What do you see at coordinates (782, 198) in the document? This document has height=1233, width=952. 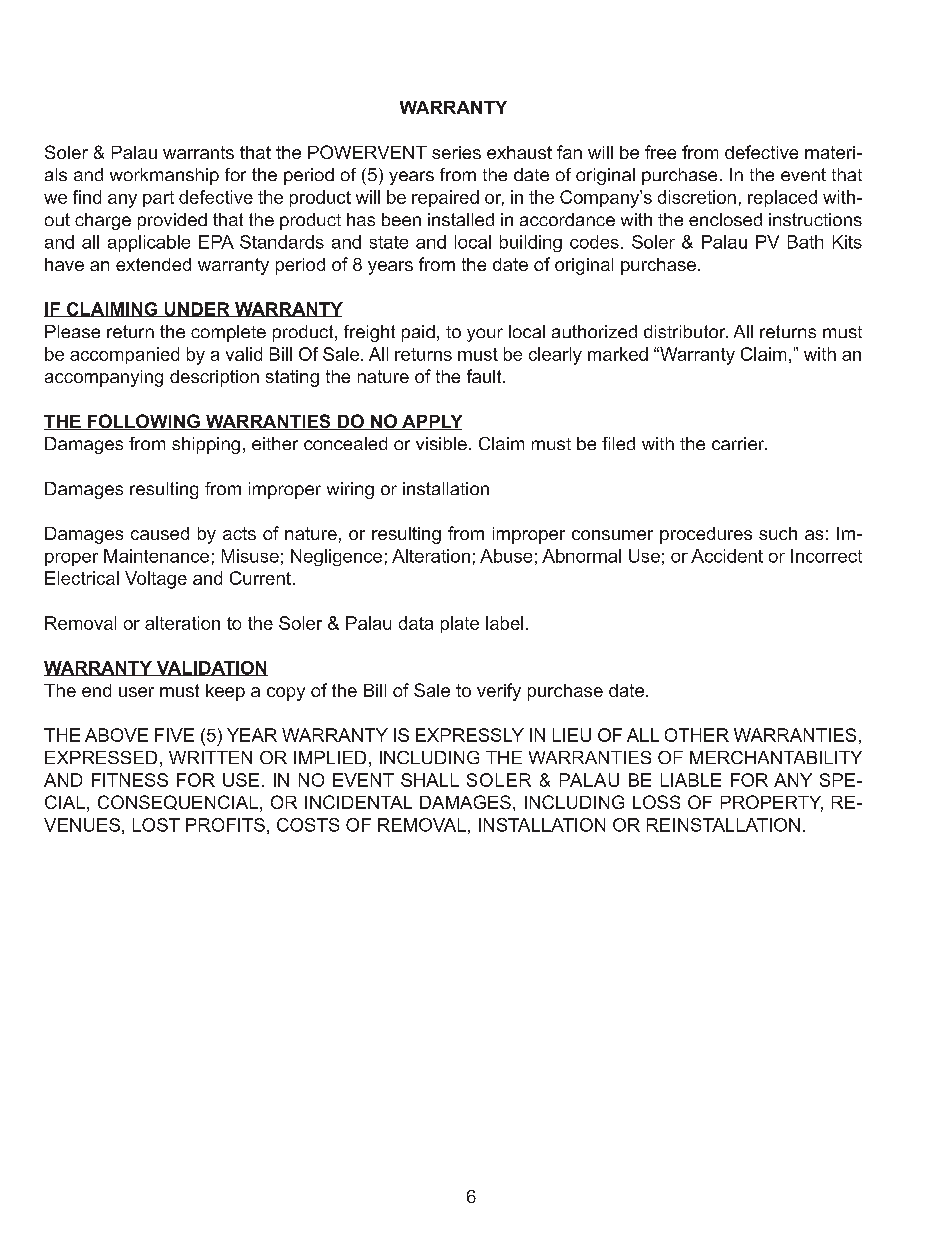 I see `replaced` at bounding box center [782, 198].
